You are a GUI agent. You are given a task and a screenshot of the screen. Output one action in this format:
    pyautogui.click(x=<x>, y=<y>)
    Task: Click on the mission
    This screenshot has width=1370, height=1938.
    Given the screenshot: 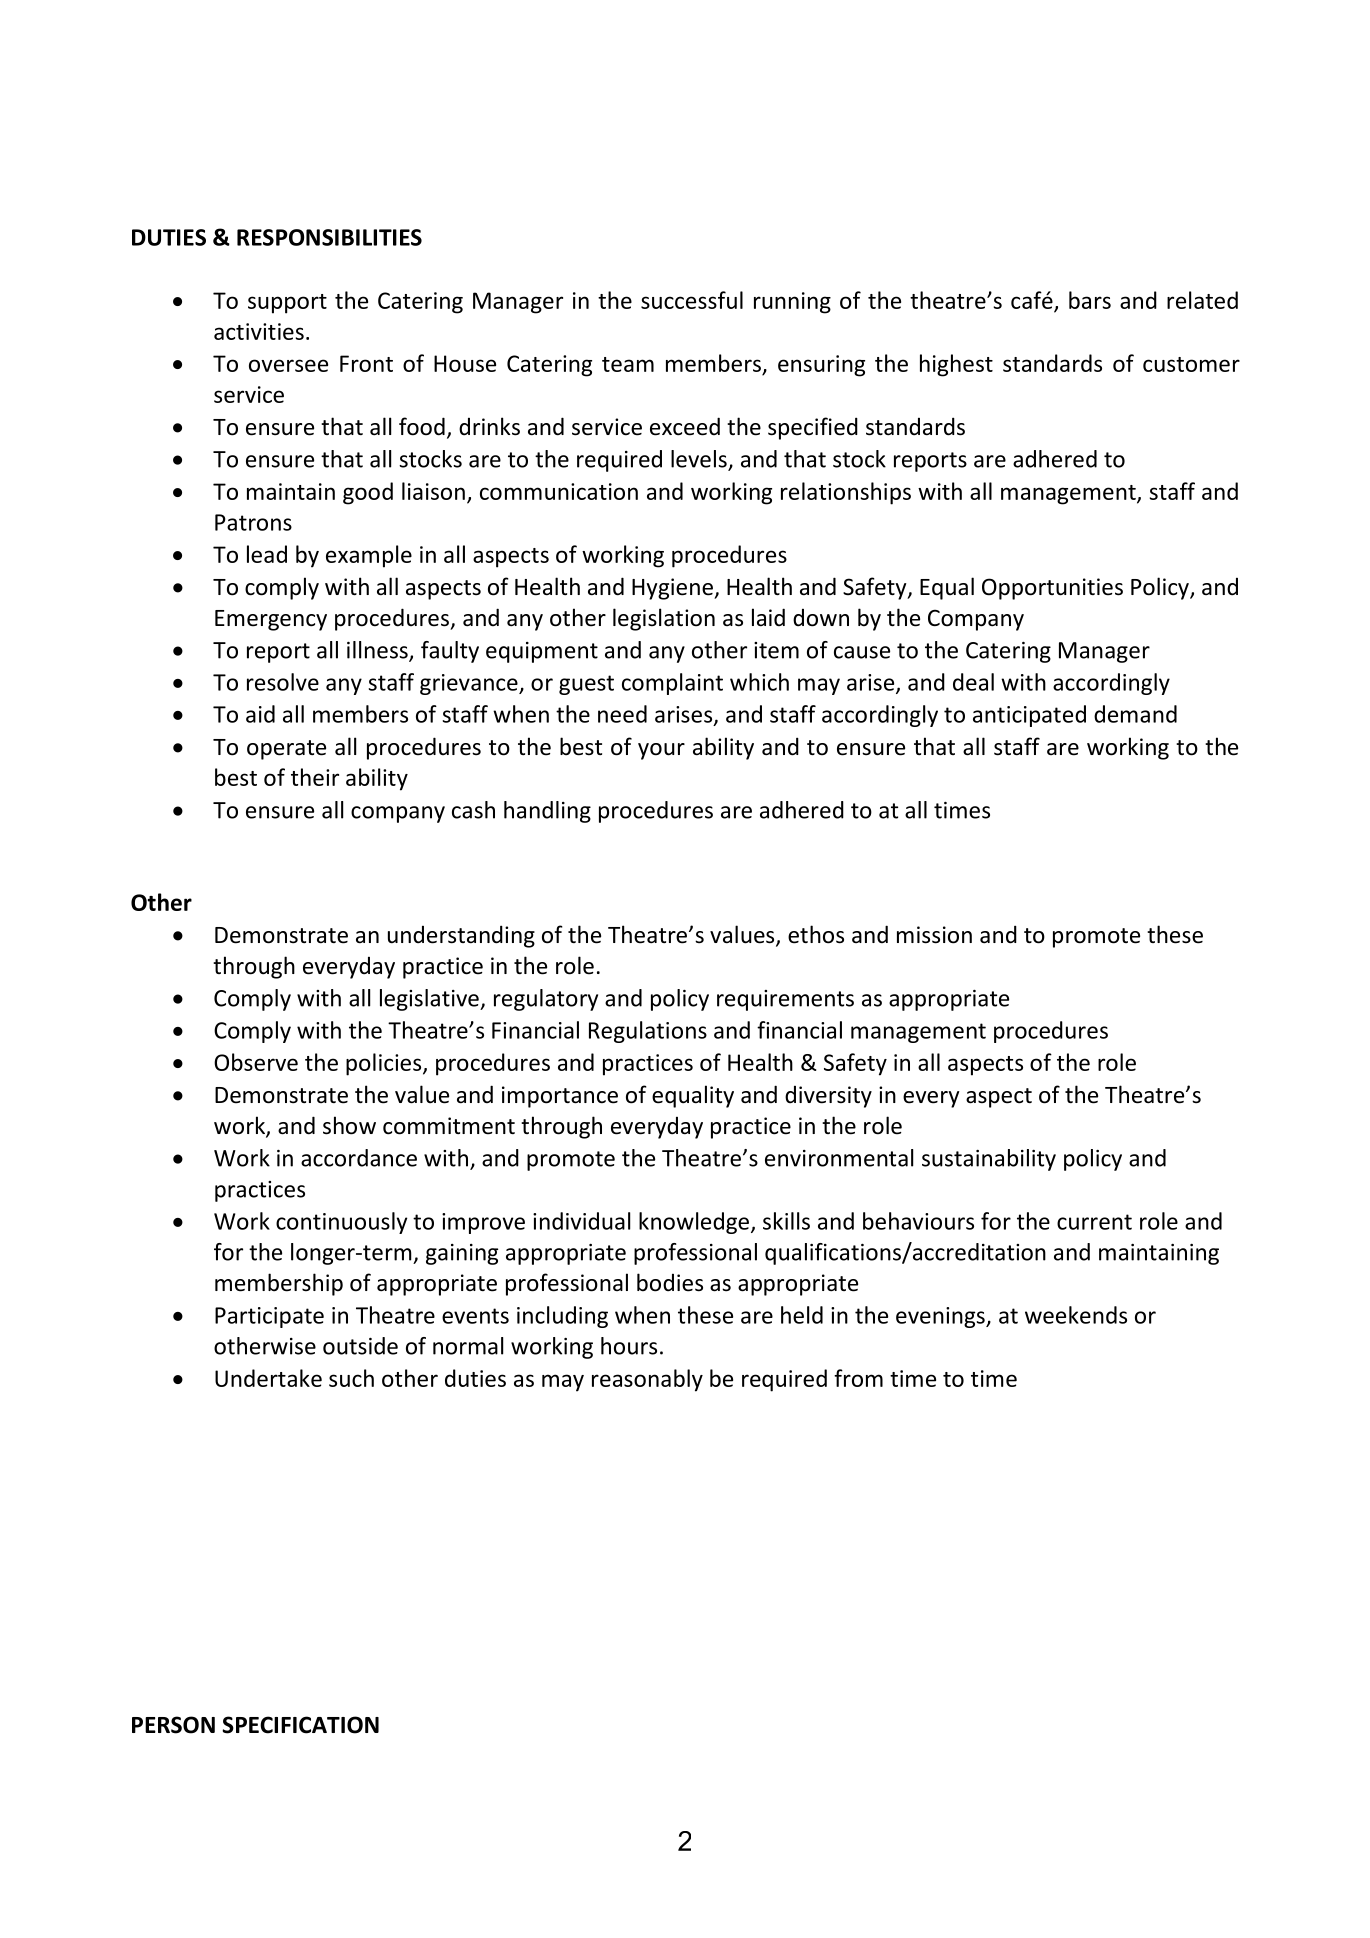 What is the action you would take?
    pyautogui.click(x=934, y=935)
